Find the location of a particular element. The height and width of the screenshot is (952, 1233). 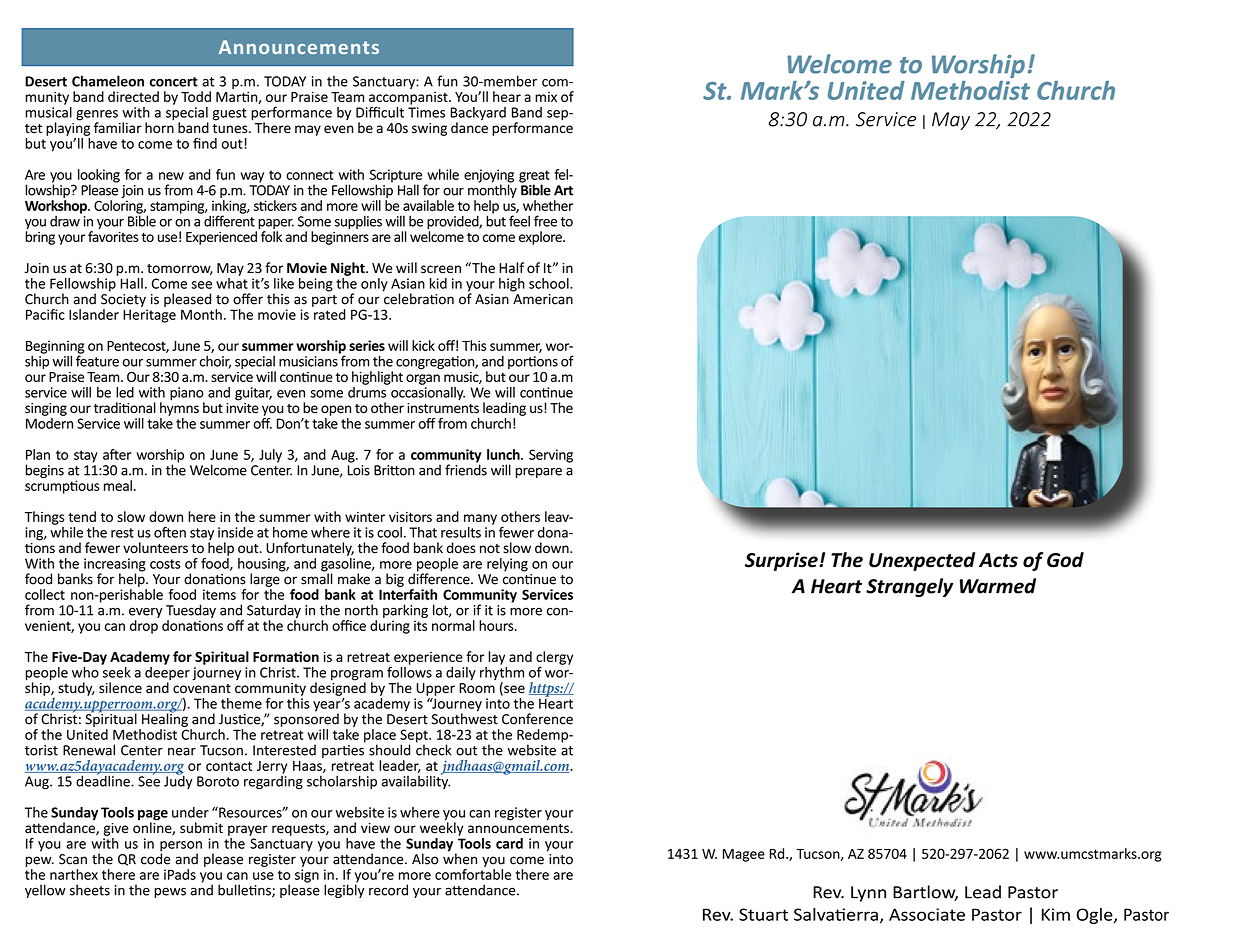

great is located at coordinates (534, 177).
